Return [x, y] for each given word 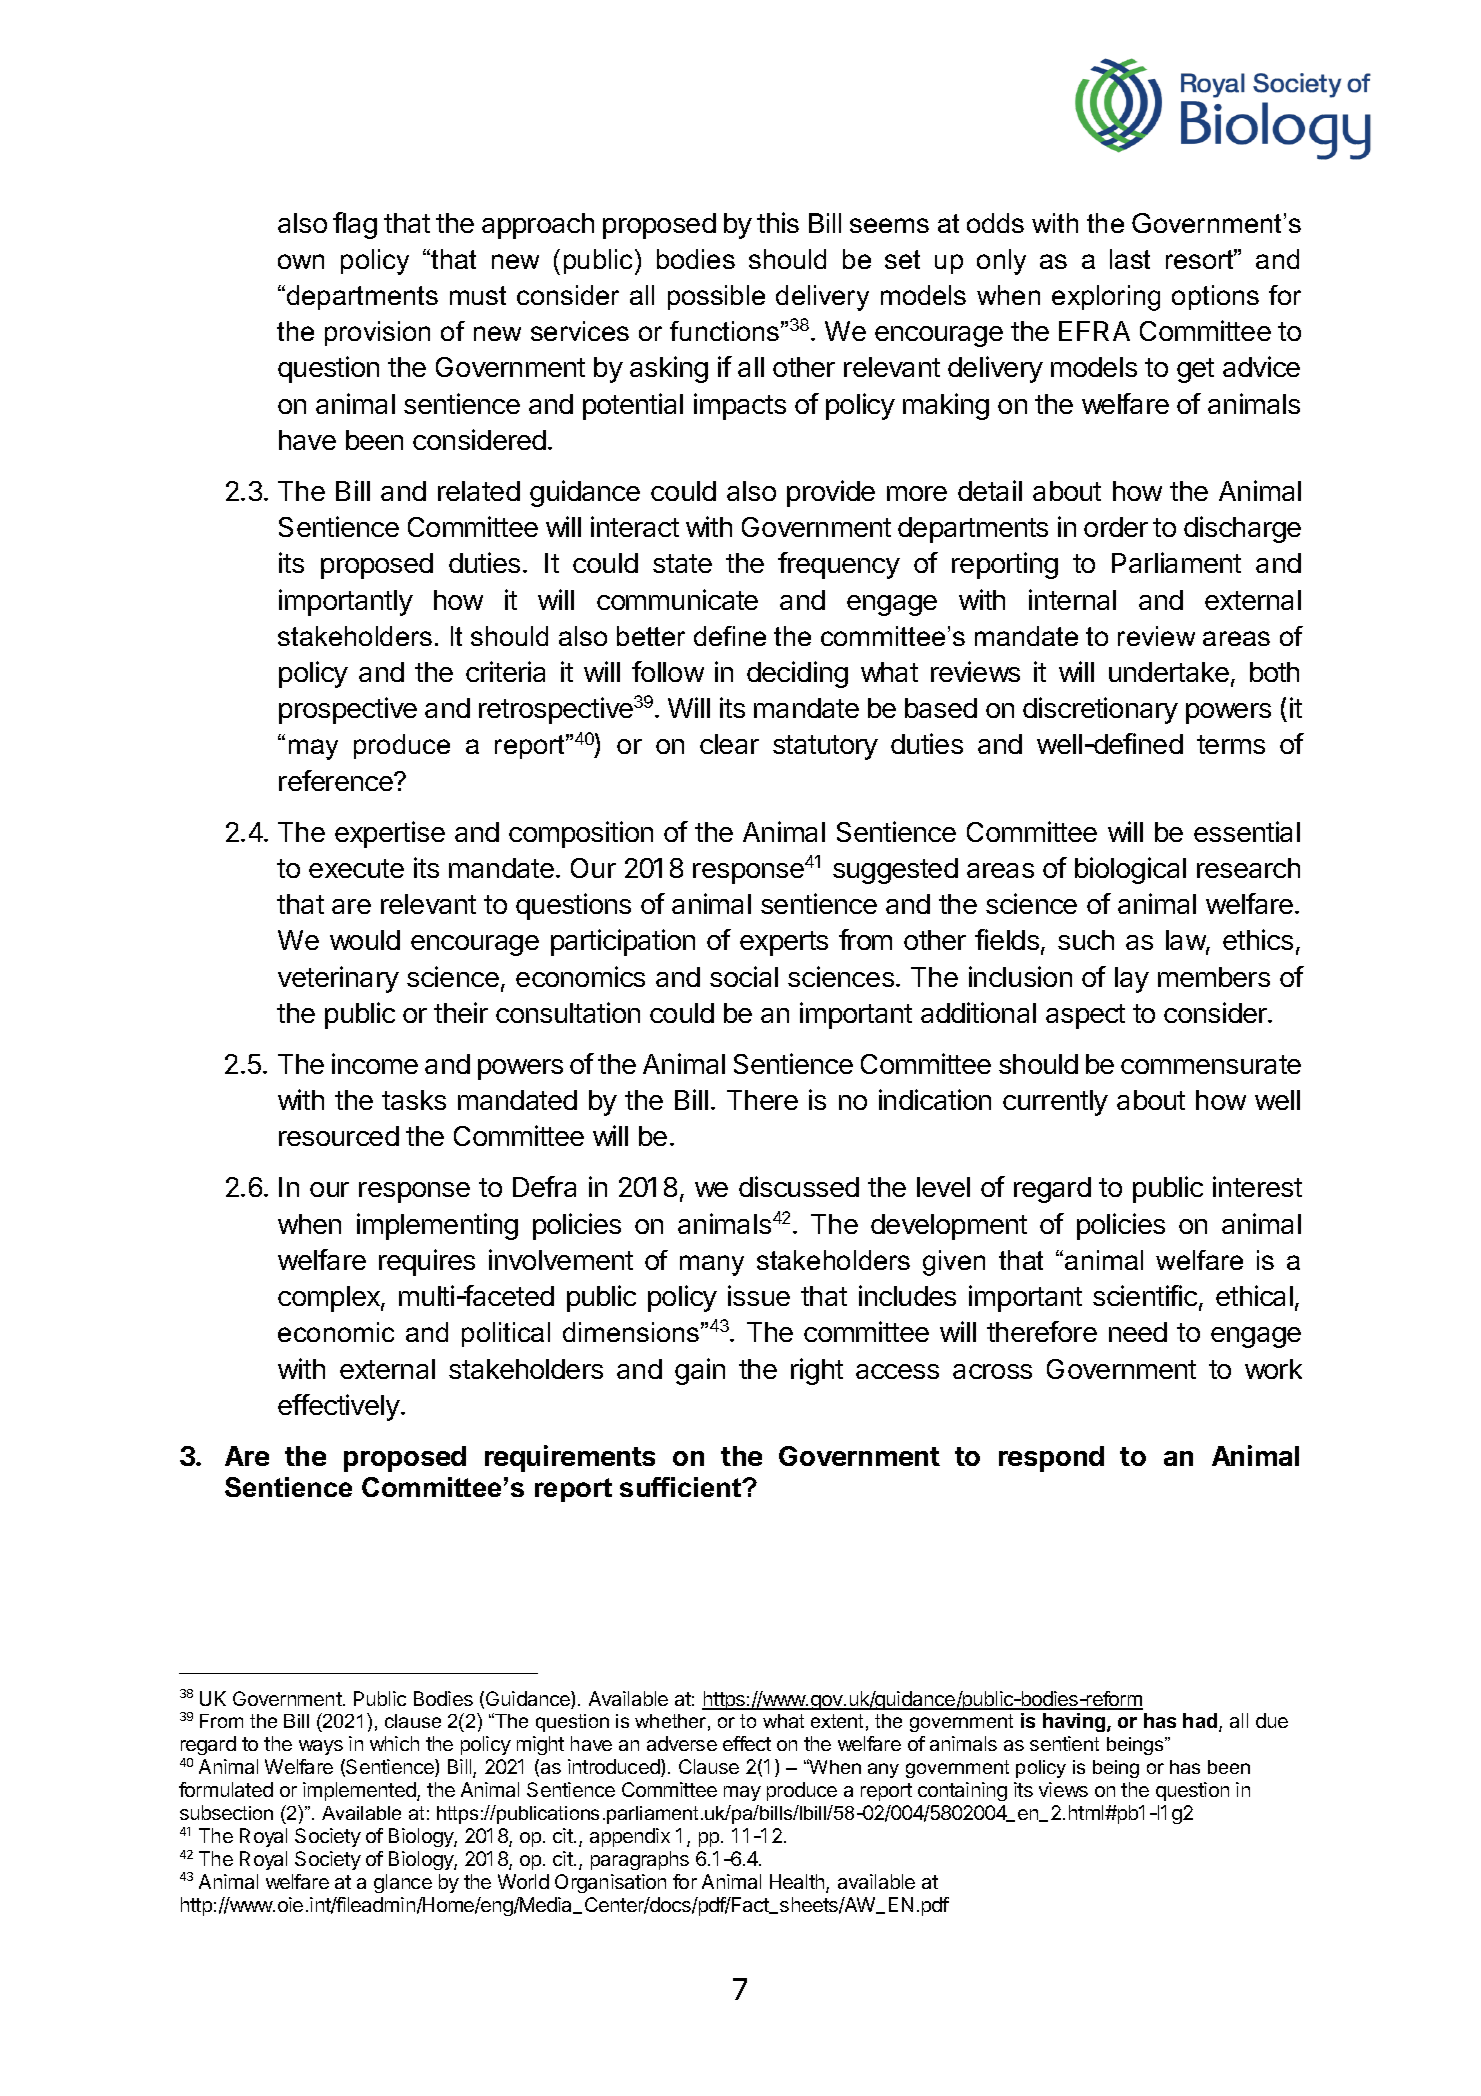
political [506, 1334]
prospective [348, 710]
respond [1051, 1459]
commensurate [1211, 1064]
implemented [360, 1791]
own [301, 261]
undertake [1169, 672]
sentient [1064, 1743]
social [744, 976]
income [375, 1063]
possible [716, 297]
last [1130, 259]
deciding [797, 674]
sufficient [682, 1487]
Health [798, 1883]
